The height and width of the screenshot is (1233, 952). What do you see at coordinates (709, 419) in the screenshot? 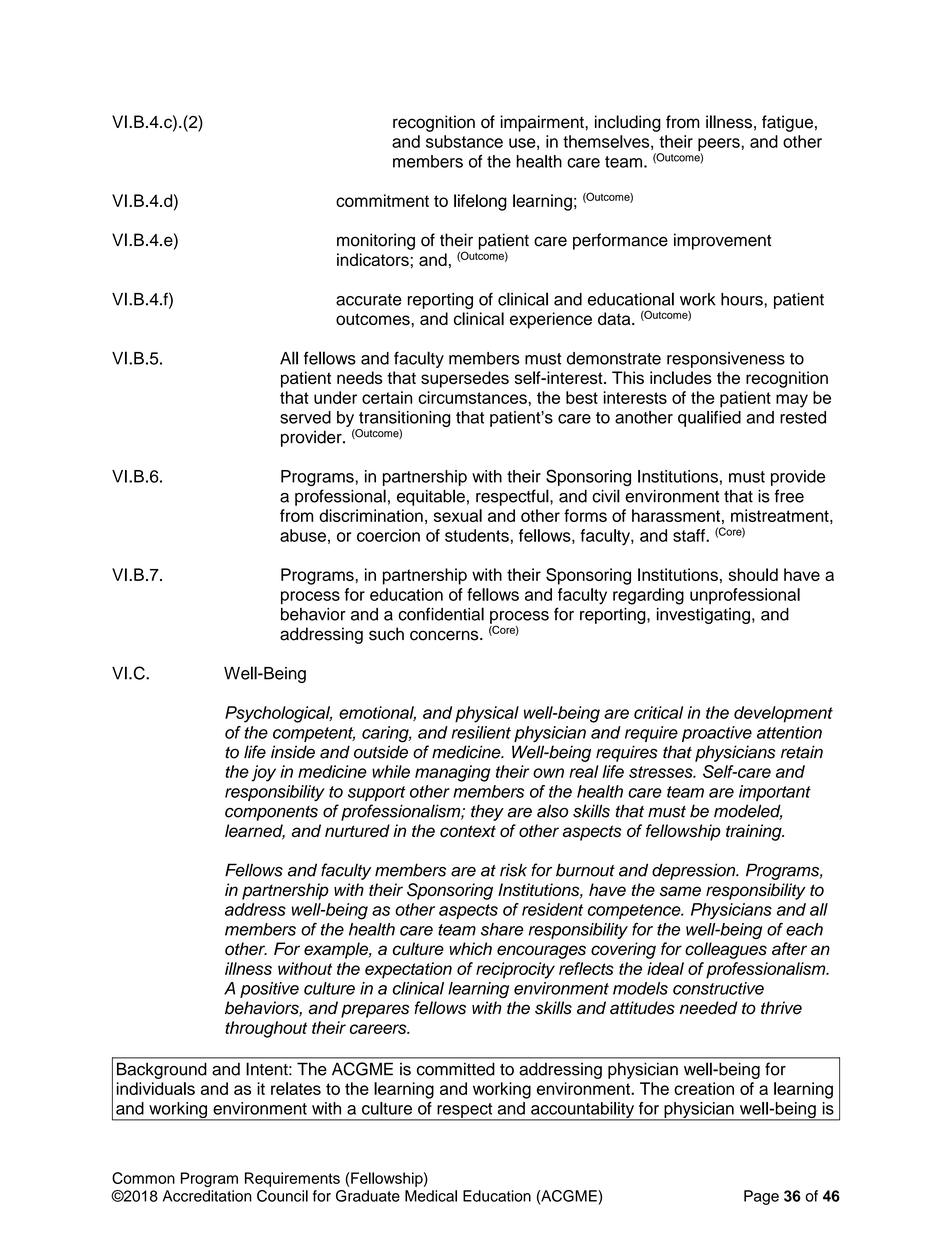
I see `qualified` at bounding box center [709, 419].
